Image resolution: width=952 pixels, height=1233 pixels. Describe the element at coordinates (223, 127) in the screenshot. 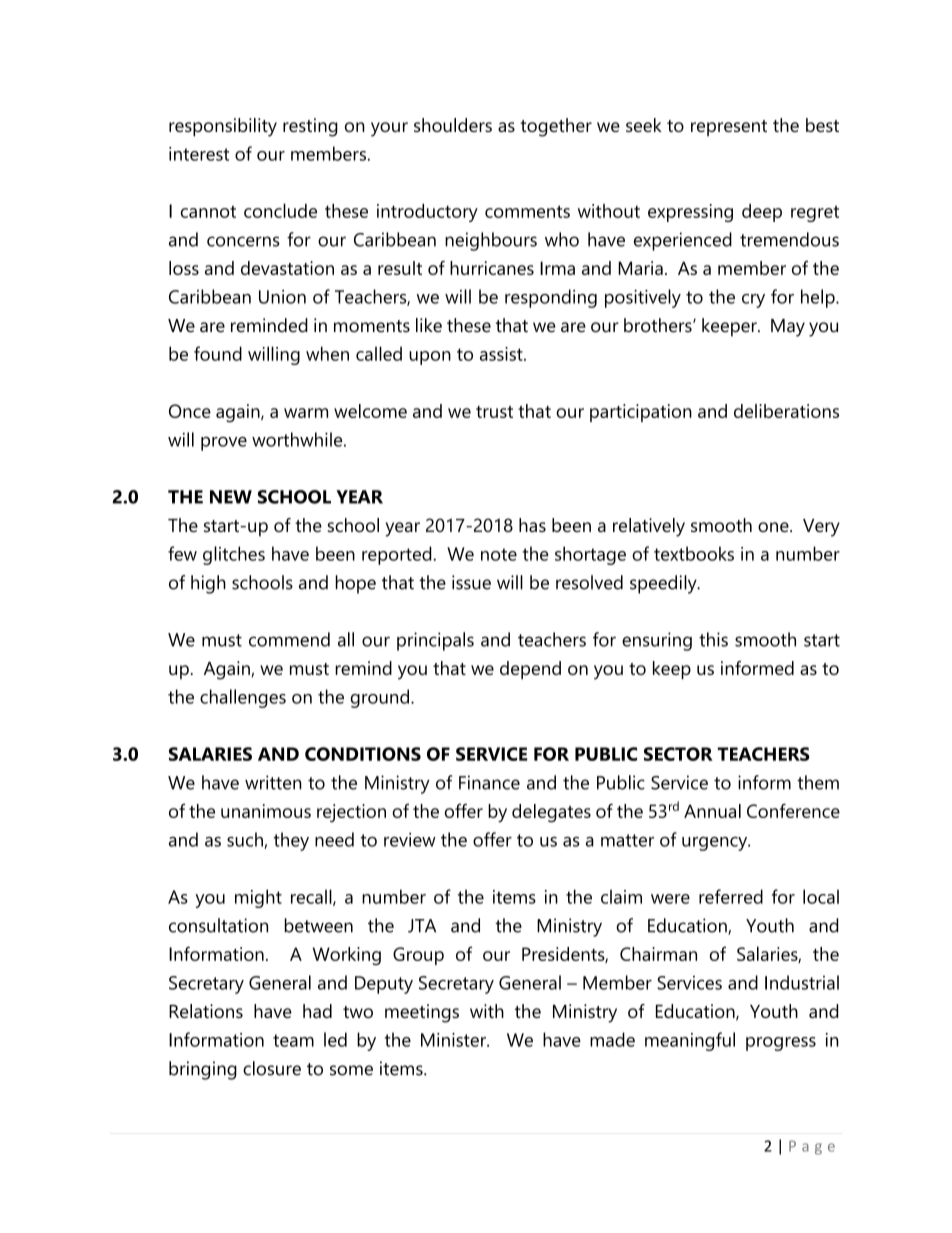

I see `responsibility` at that location.
